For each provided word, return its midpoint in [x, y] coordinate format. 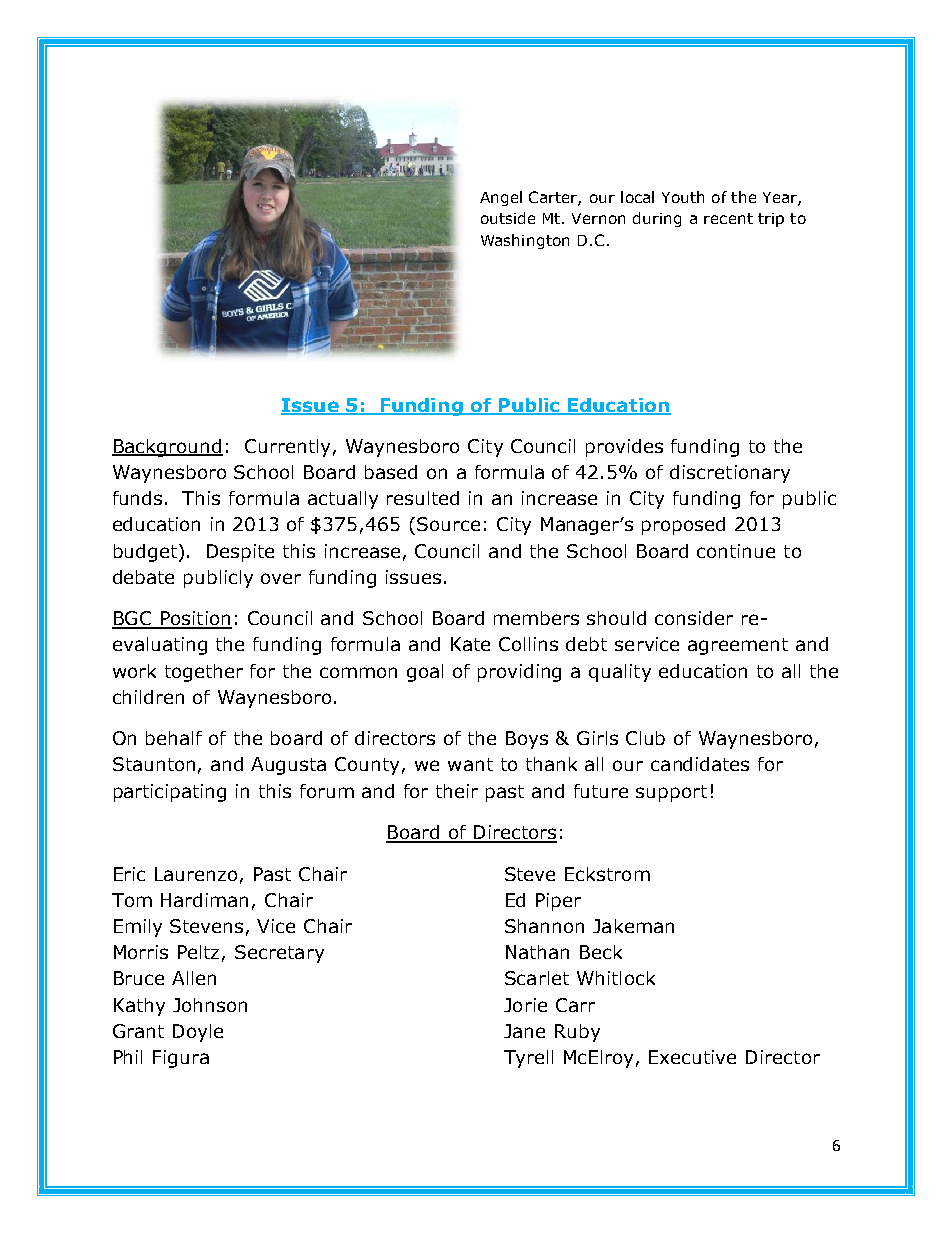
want [470, 764]
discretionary [730, 474]
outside [508, 218]
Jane [524, 1031]
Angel [501, 198]
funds [137, 498]
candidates [700, 764]
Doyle [198, 1033]
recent [728, 218]
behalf [174, 738]
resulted [423, 498]
